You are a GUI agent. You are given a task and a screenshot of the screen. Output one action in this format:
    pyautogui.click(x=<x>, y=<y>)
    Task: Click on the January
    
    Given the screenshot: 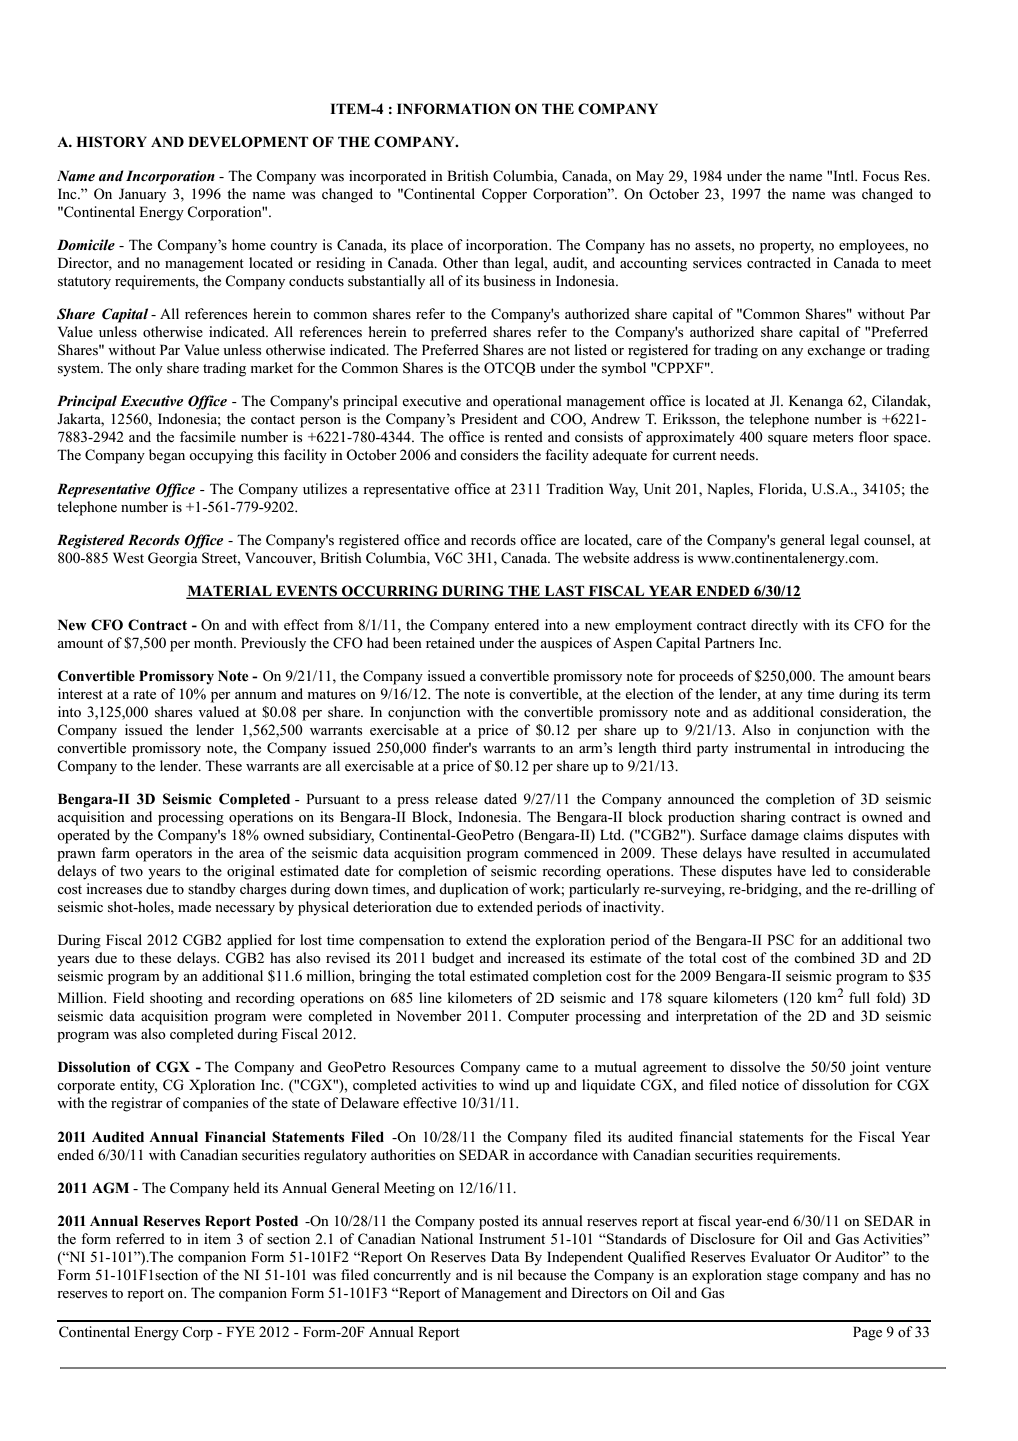 What is the action you would take?
    pyautogui.click(x=142, y=195)
